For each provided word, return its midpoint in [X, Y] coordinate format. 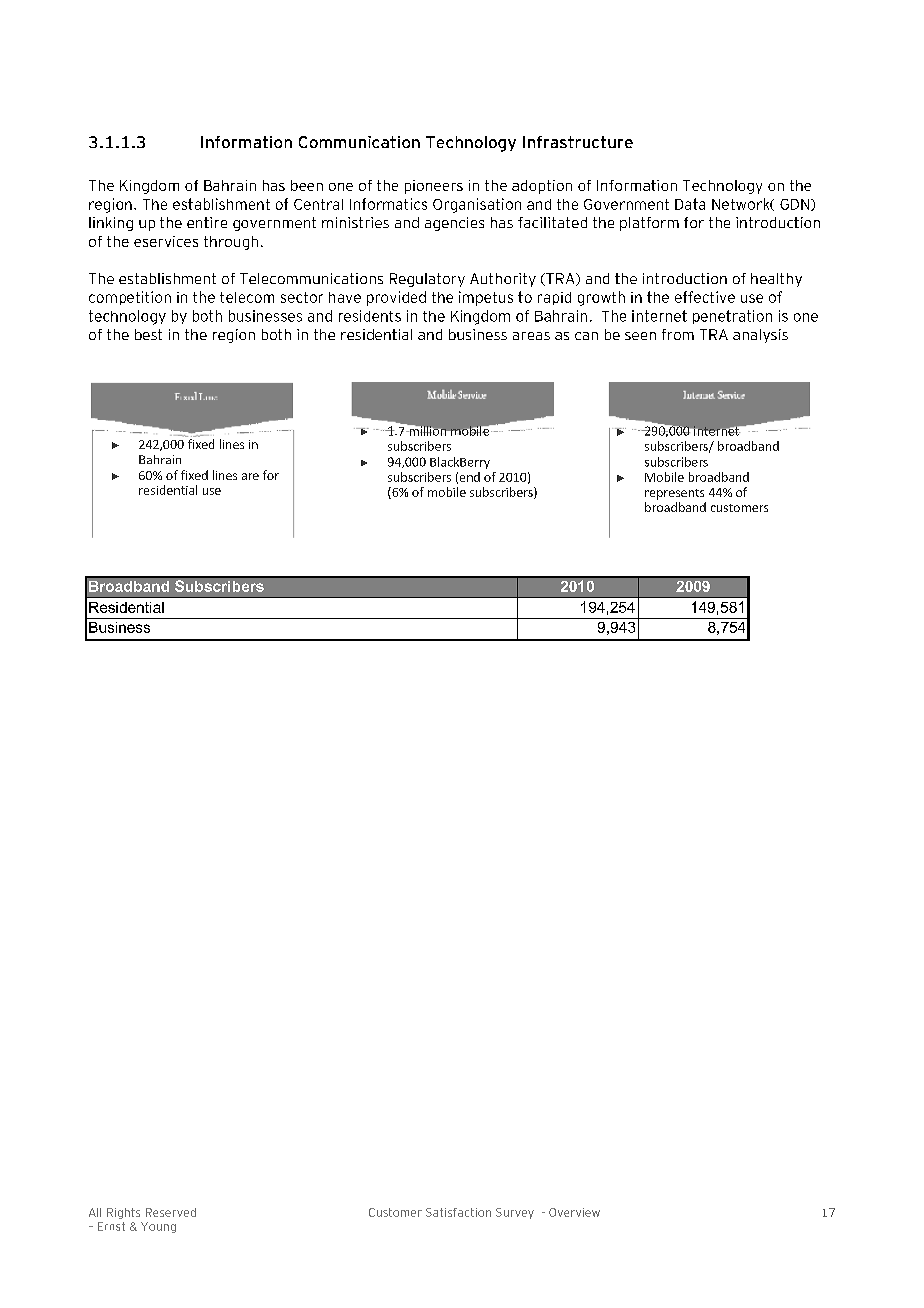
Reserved [171, 1212]
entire [207, 222]
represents [674, 494]
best [148, 334]
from [678, 334]
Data [690, 204]
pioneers [434, 187]
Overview [574, 1212]
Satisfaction [458, 1212]
